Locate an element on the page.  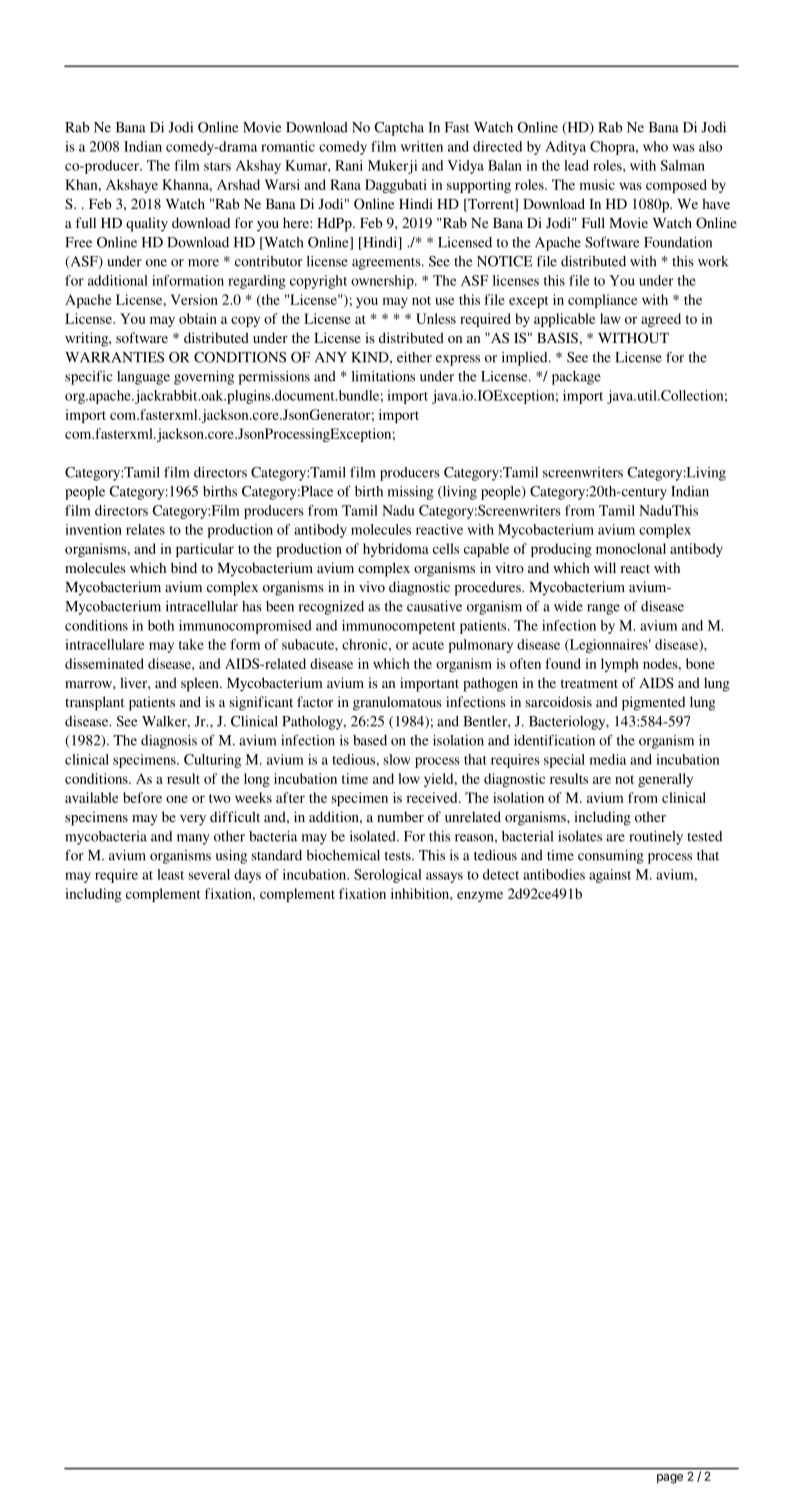
range is located at coordinates (603, 609).
